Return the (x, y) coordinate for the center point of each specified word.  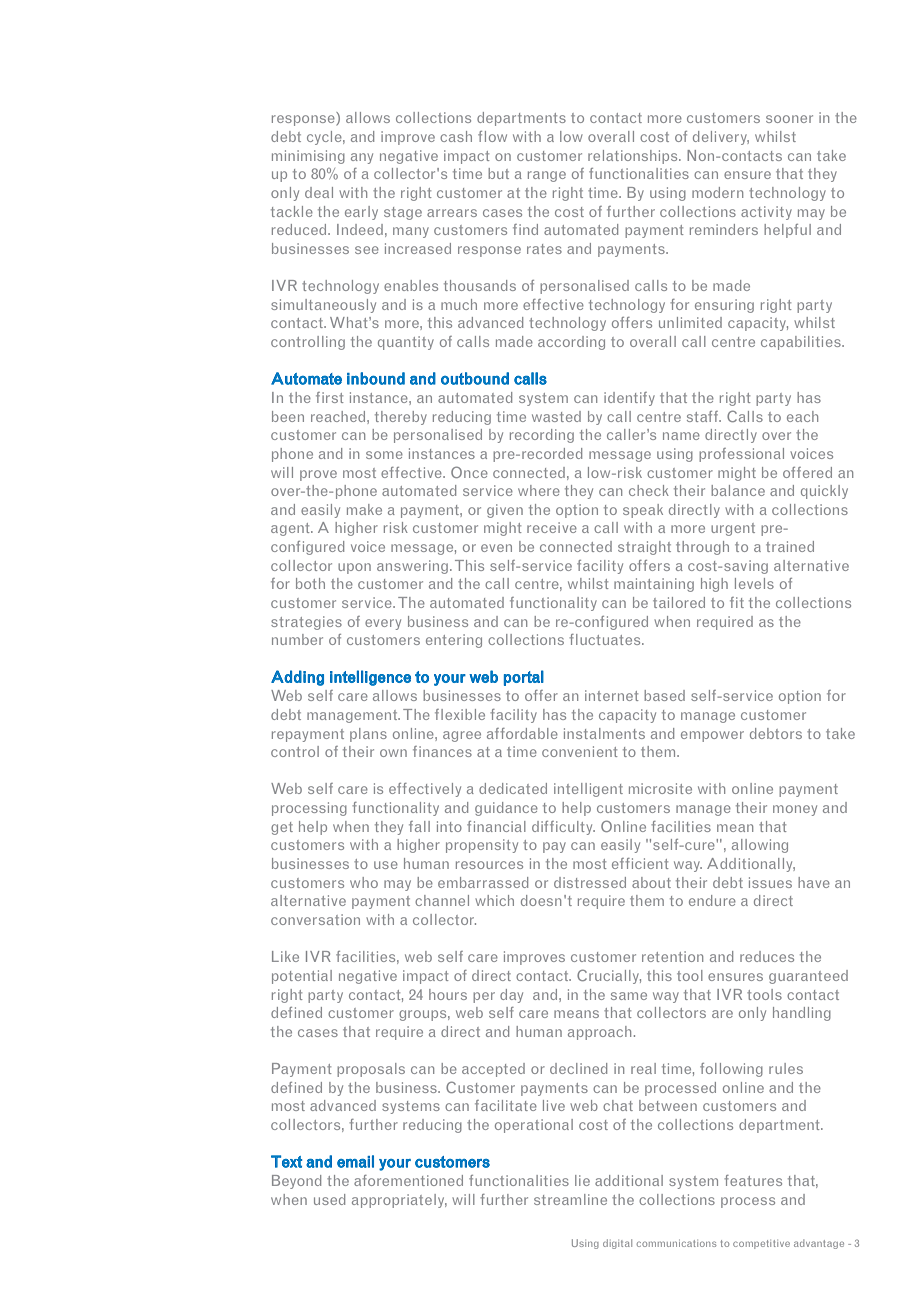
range (547, 176)
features (753, 1180)
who (364, 882)
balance (738, 490)
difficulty (563, 828)
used (329, 1199)
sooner (789, 119)
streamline (570, 1199)
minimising (308, 157)
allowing (760, 846)
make (364, 509)
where (539, 490)
